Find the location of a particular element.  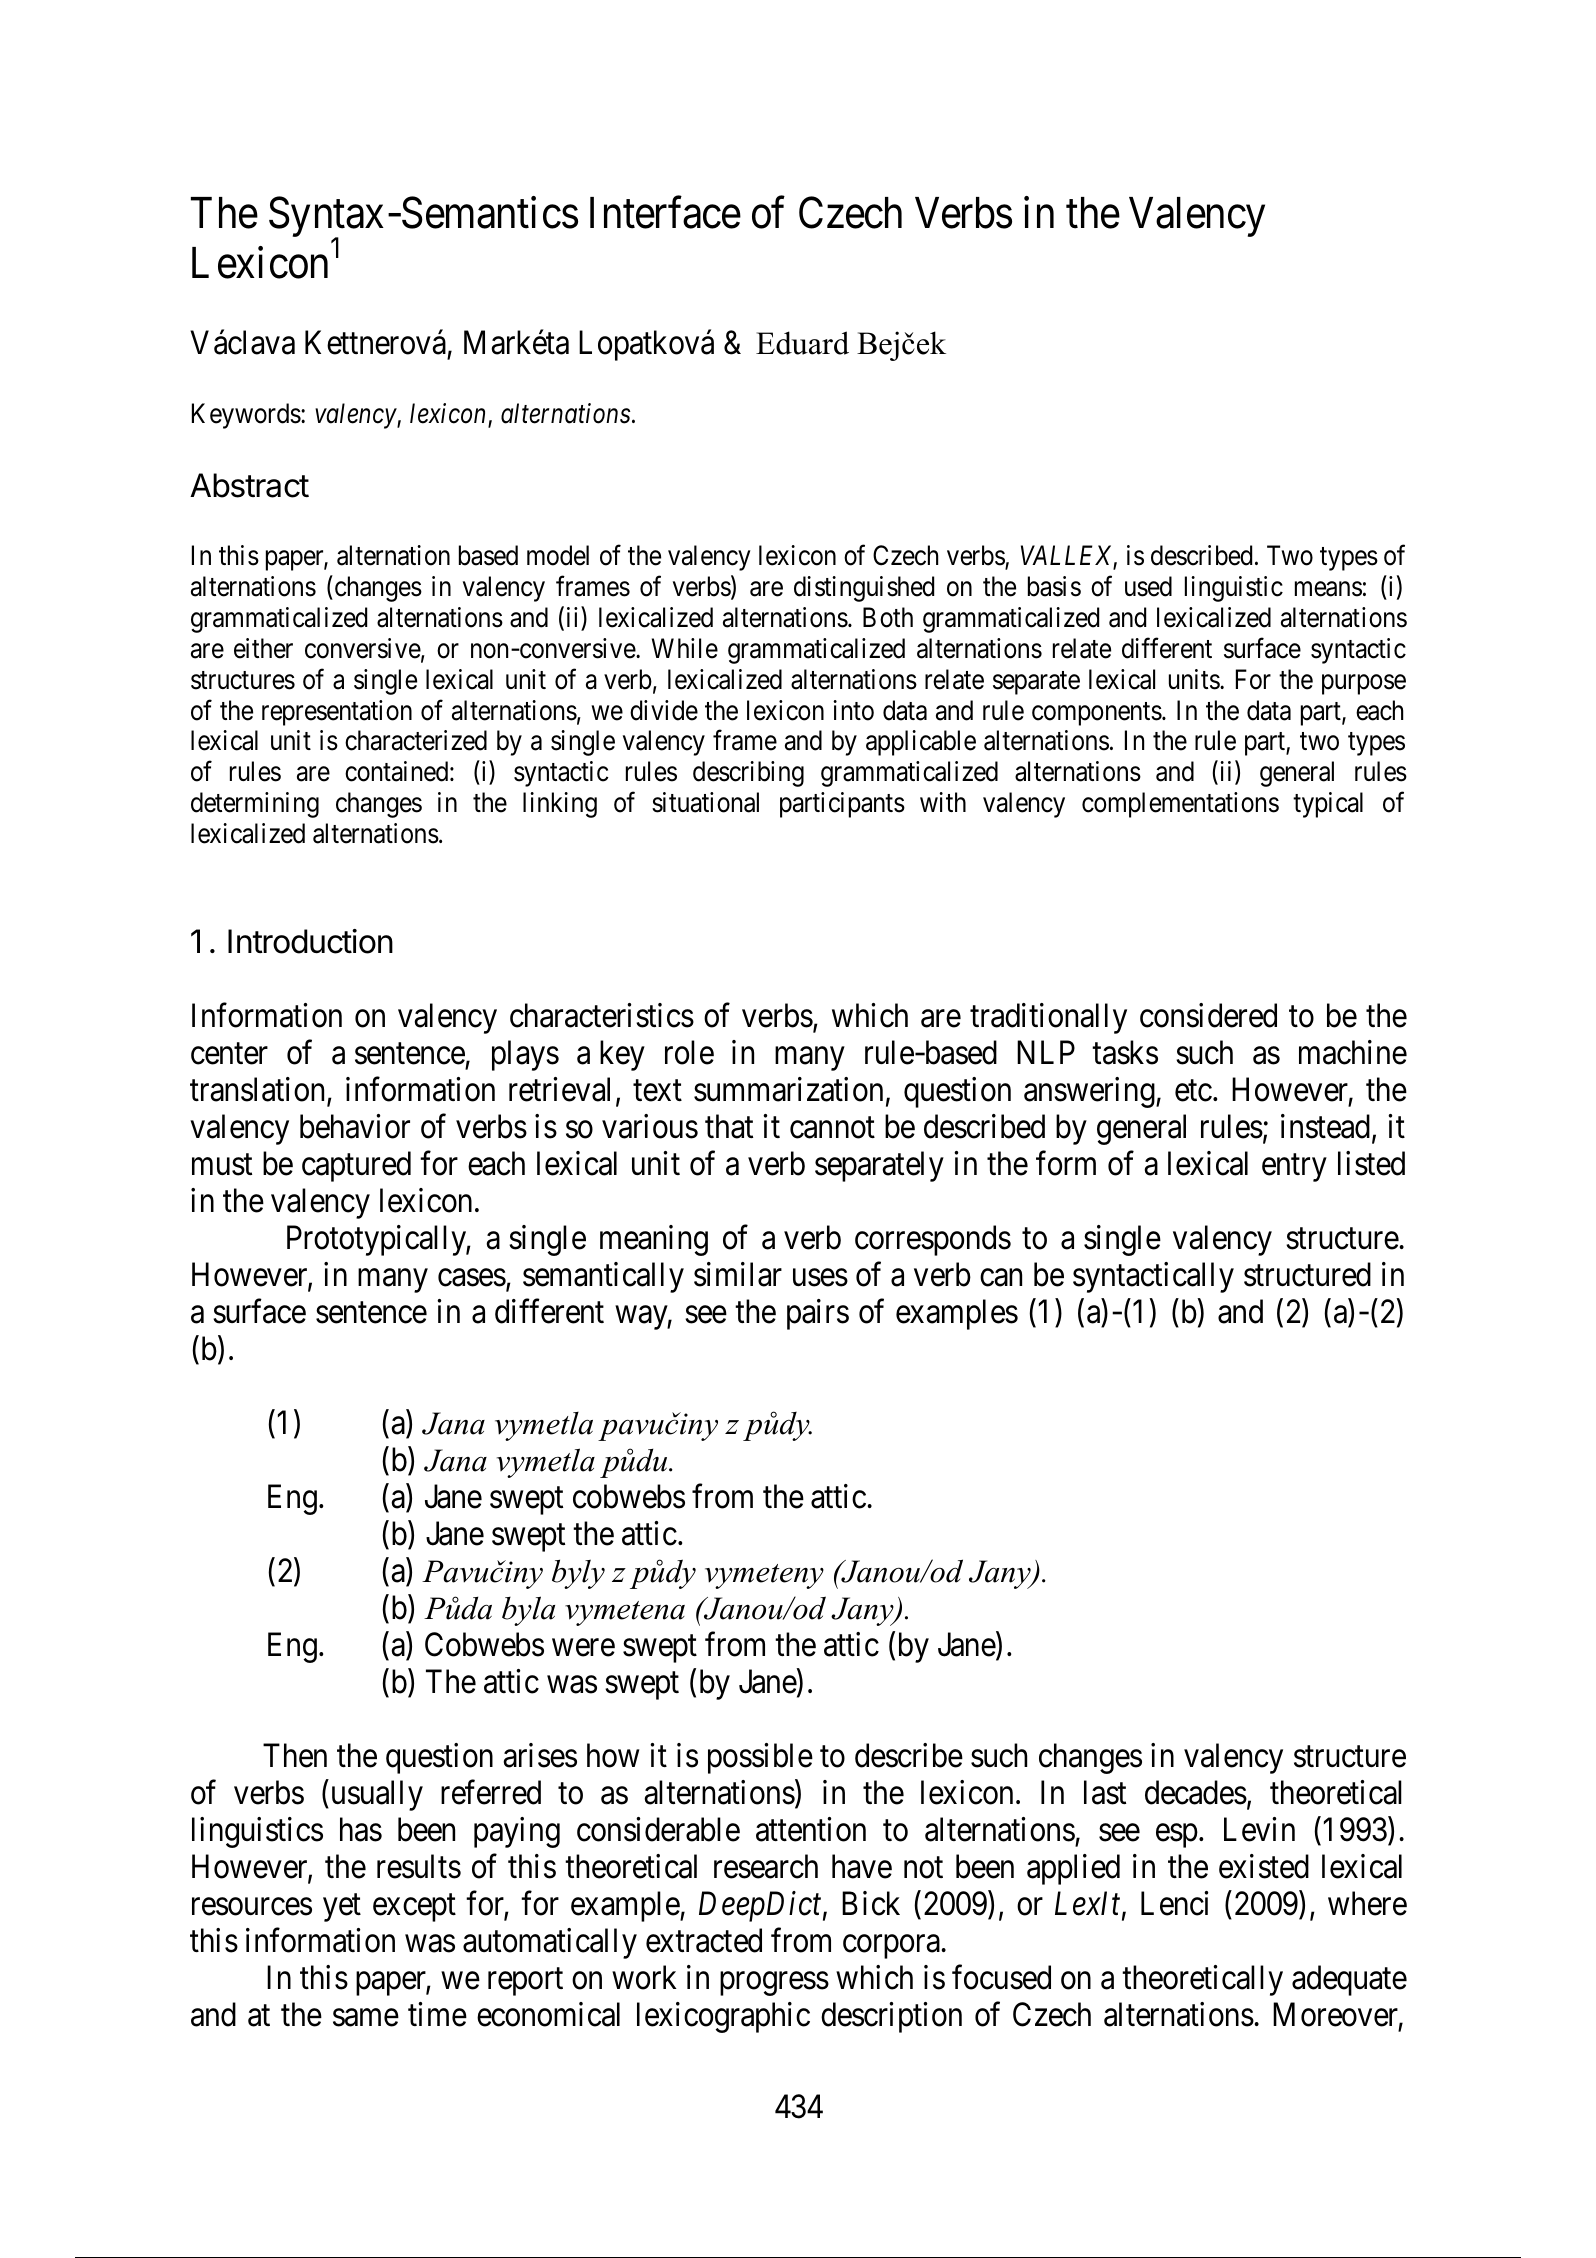

Eduard is located at coordinates (802, 343).
